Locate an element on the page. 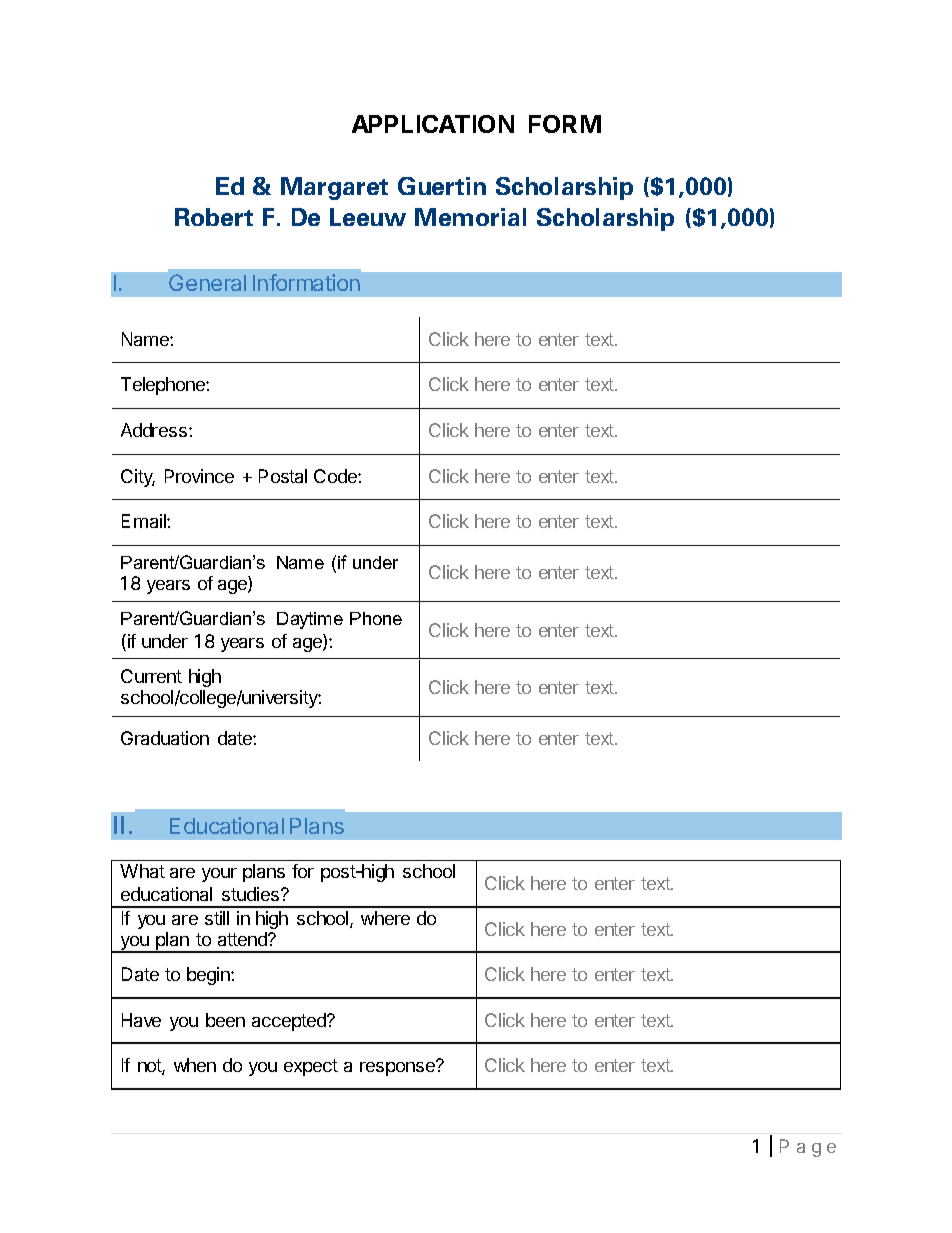 The width and height of the page is (952, 1233). Memorial is located at coordinates (470, 217).
